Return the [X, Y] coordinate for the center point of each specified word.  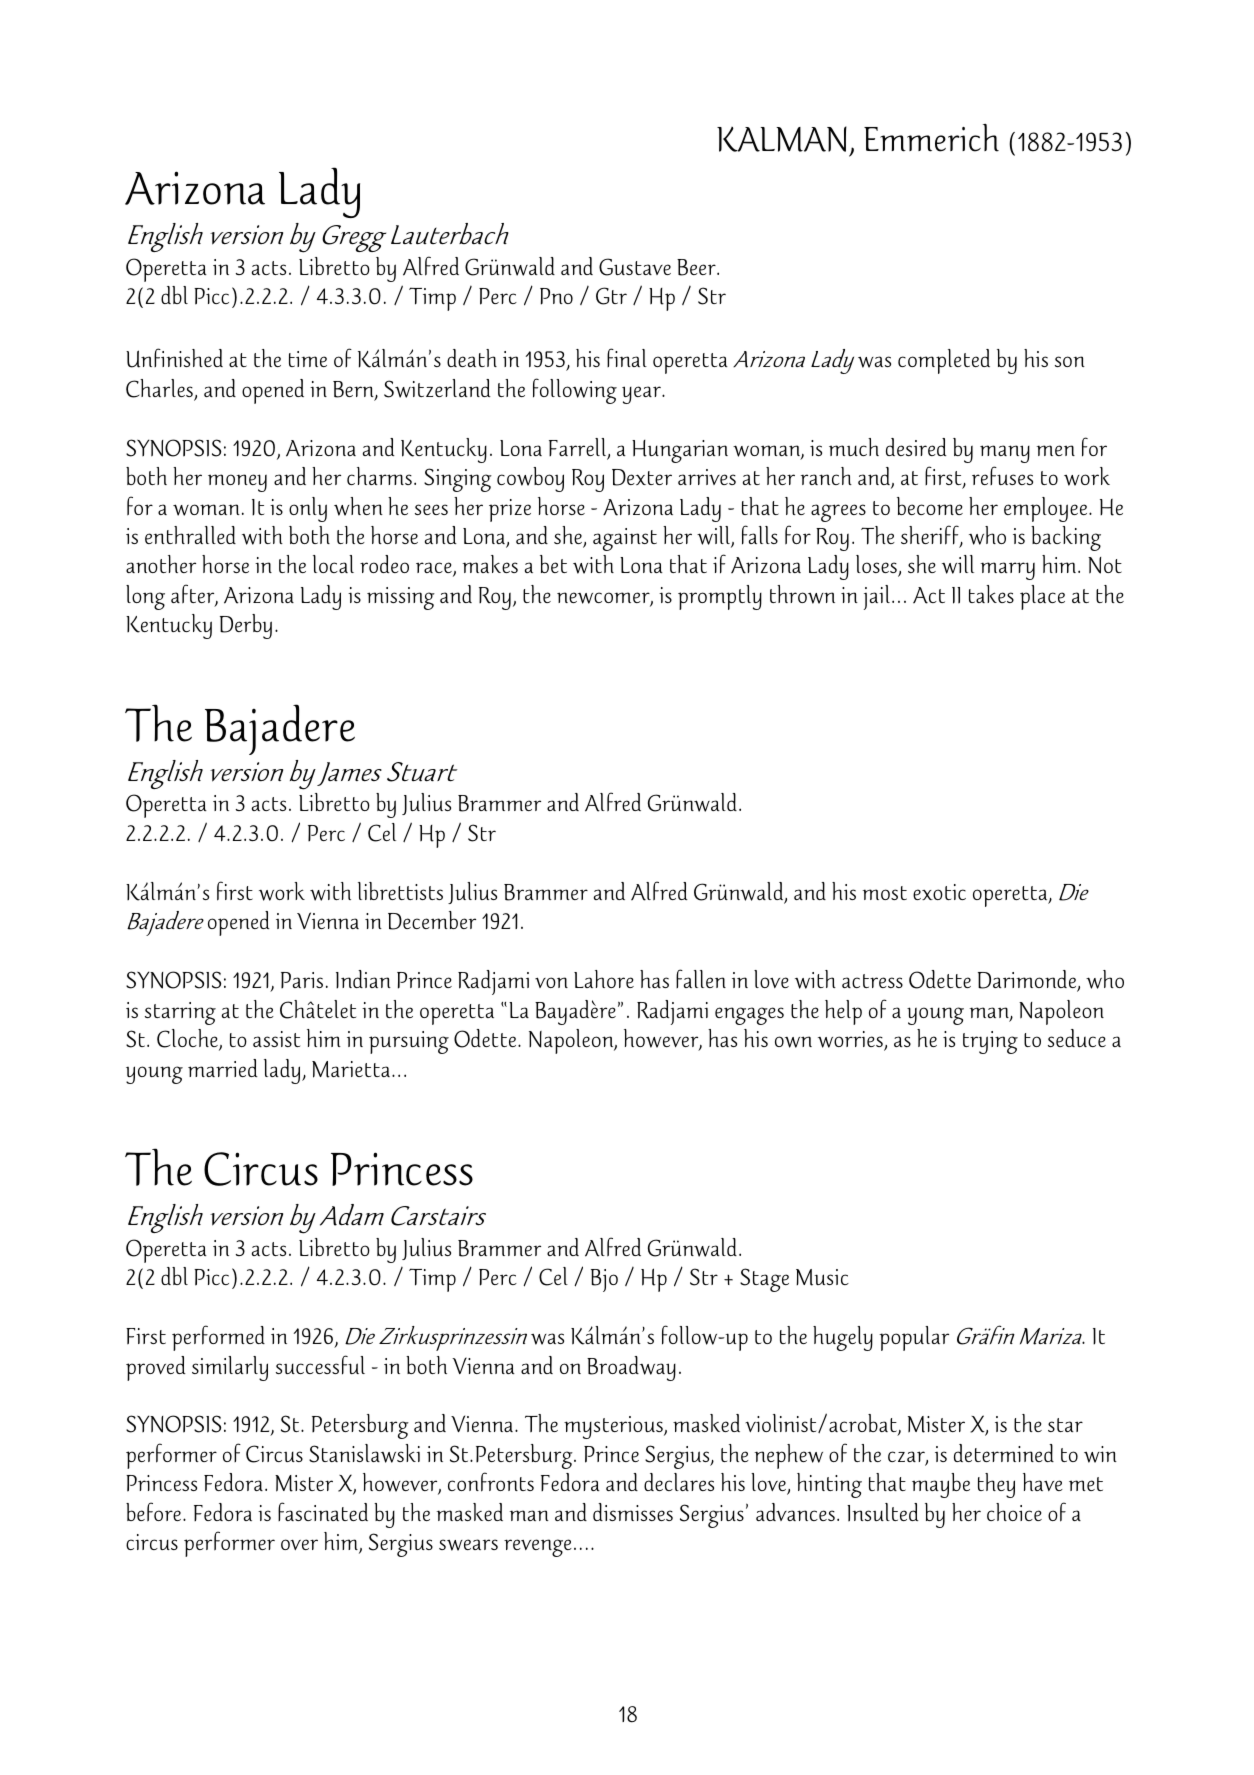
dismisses [633, 1512]
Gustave [635, 267]
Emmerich [931, 138]
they [996, 1485]
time [308, 359]
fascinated [323, 1511]
